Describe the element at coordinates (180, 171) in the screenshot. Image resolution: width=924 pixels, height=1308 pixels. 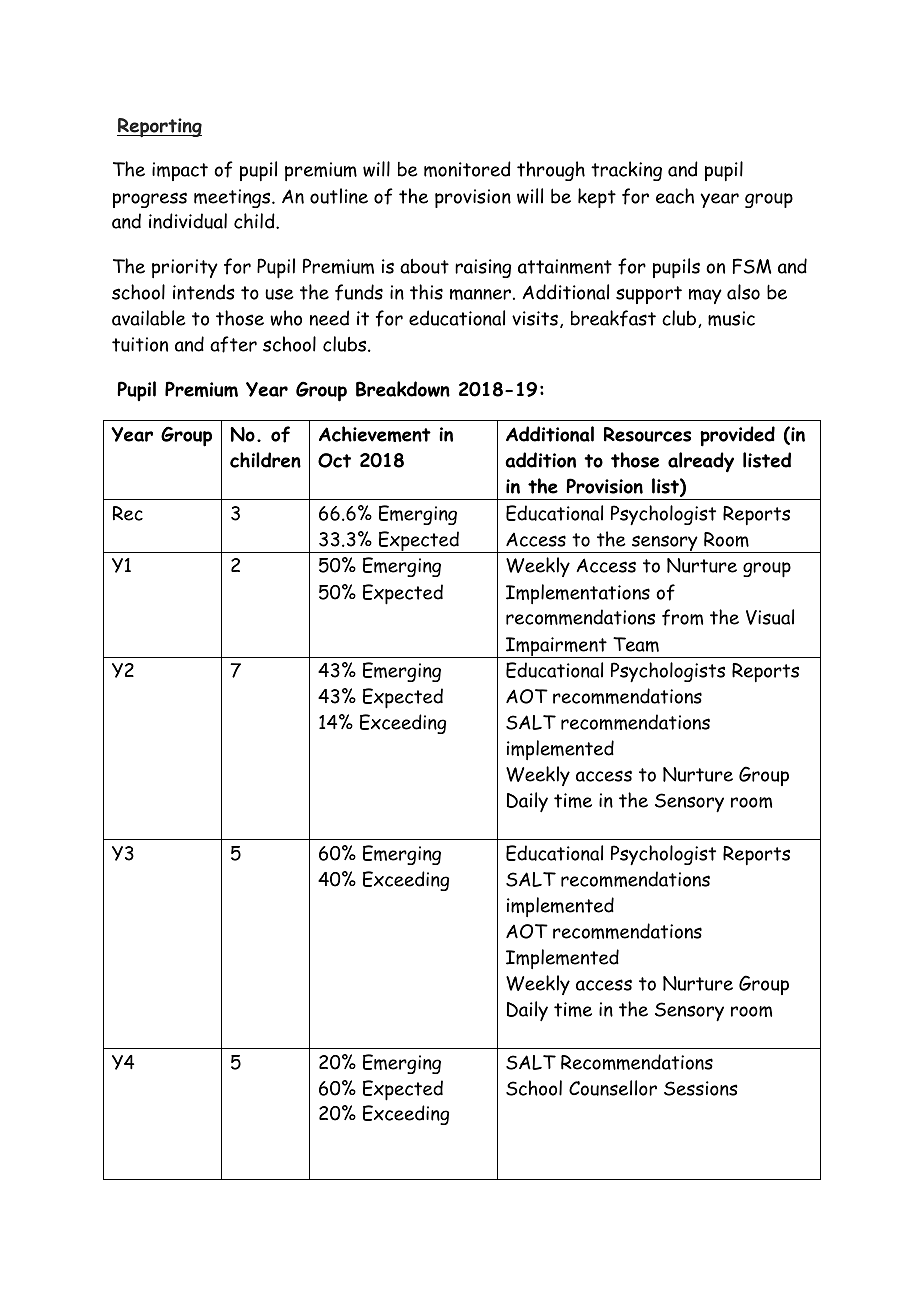
I see `impact` at that location.
